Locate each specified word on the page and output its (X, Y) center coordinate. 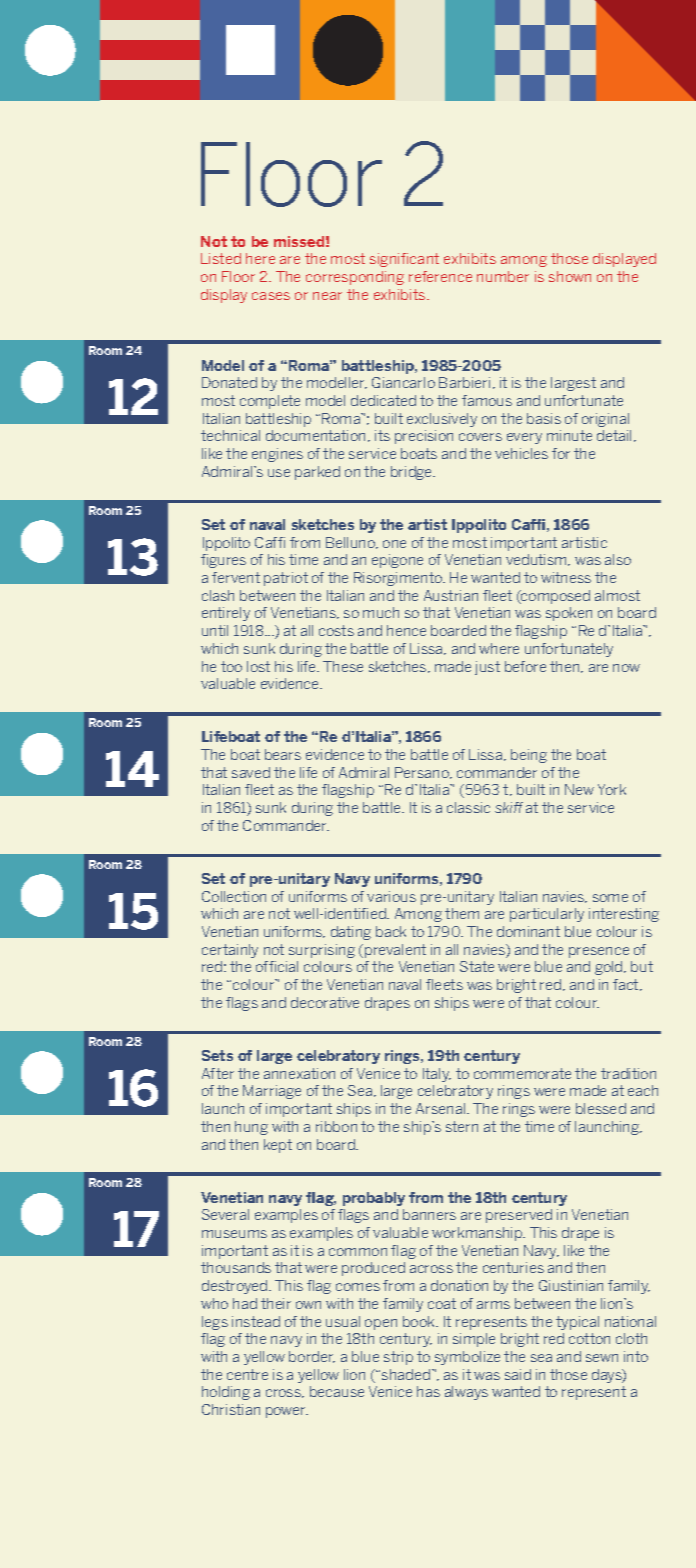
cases (271, 296)
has (428, 1391)
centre (247, 1374)
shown (570, 276)
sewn (602, 1358)
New (579, 789)
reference (440, 276)
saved (251, 772)
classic (468, 807)
